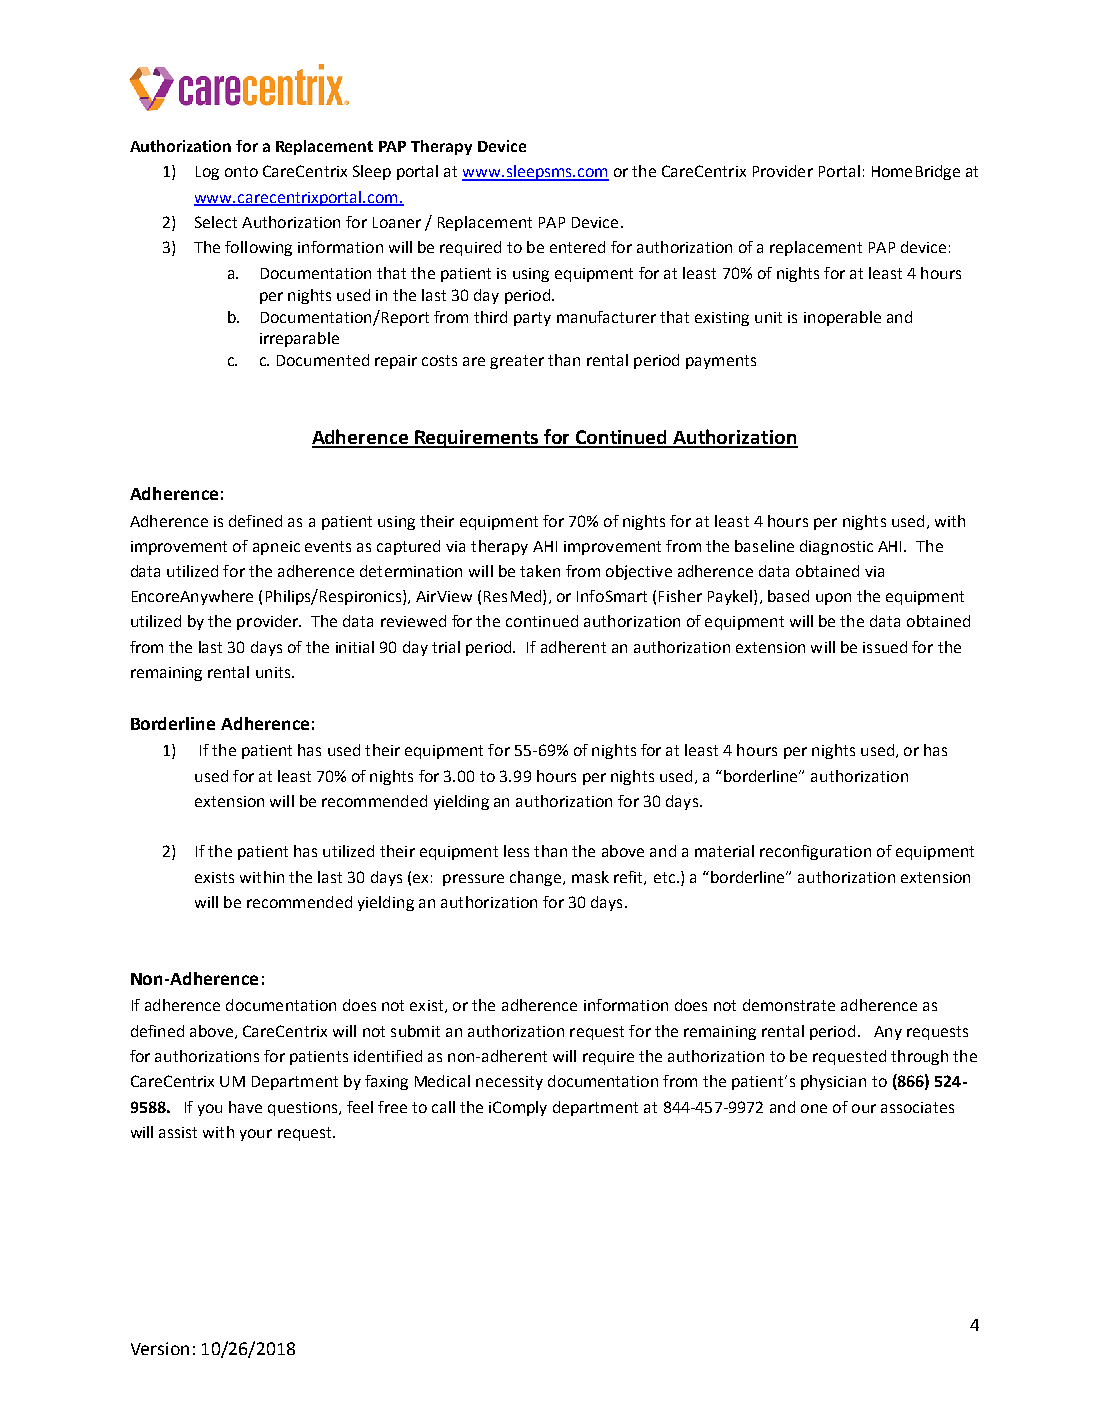 Image resolution: width=1101 pixels, height=1425 pixels. I want to click on call, so click(443, 1107).
